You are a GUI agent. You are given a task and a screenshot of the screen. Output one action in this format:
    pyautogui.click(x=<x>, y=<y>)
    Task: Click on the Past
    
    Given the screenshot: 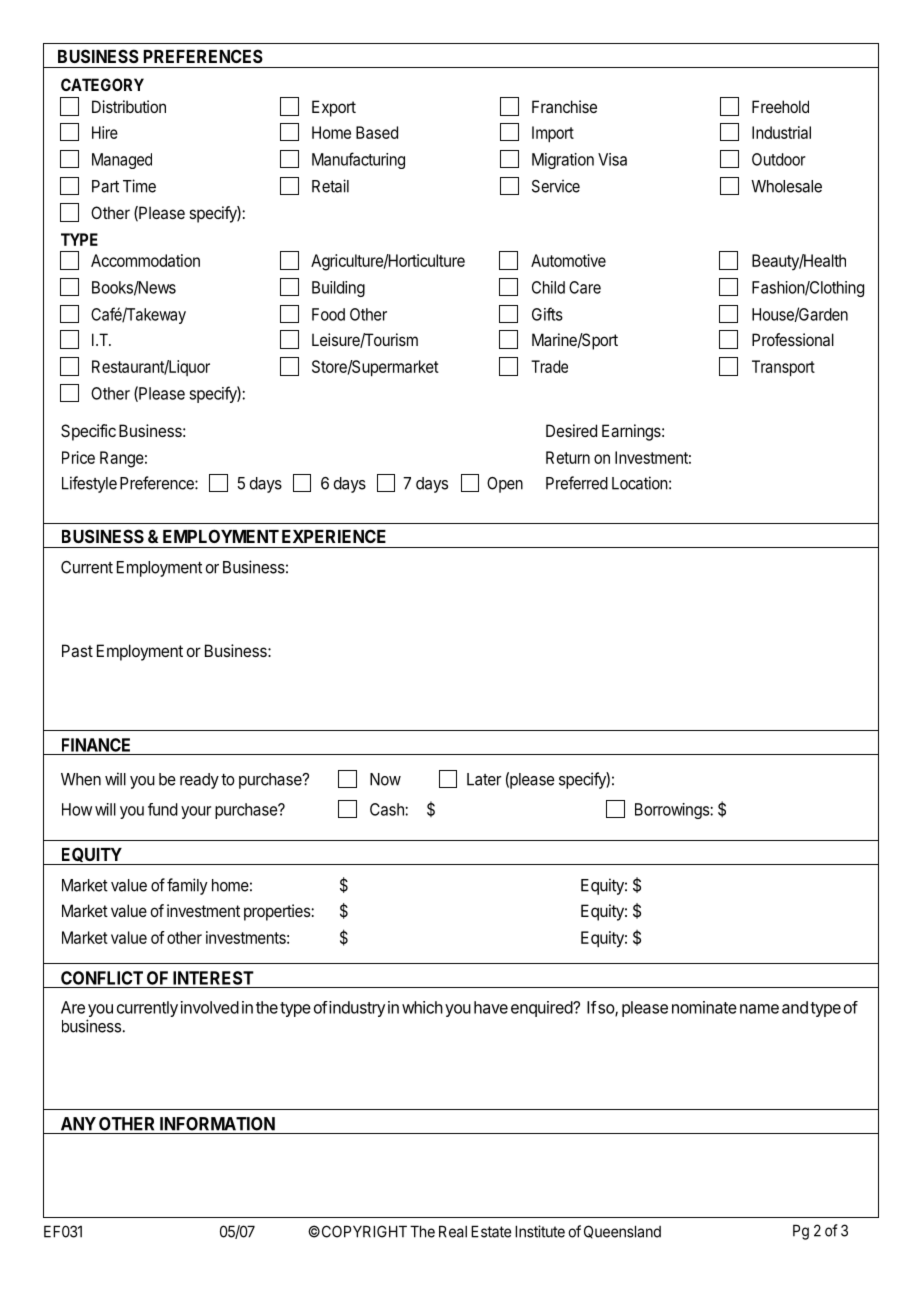 What is the action you would take?
    pyautogui.click(x=77, y=650)
